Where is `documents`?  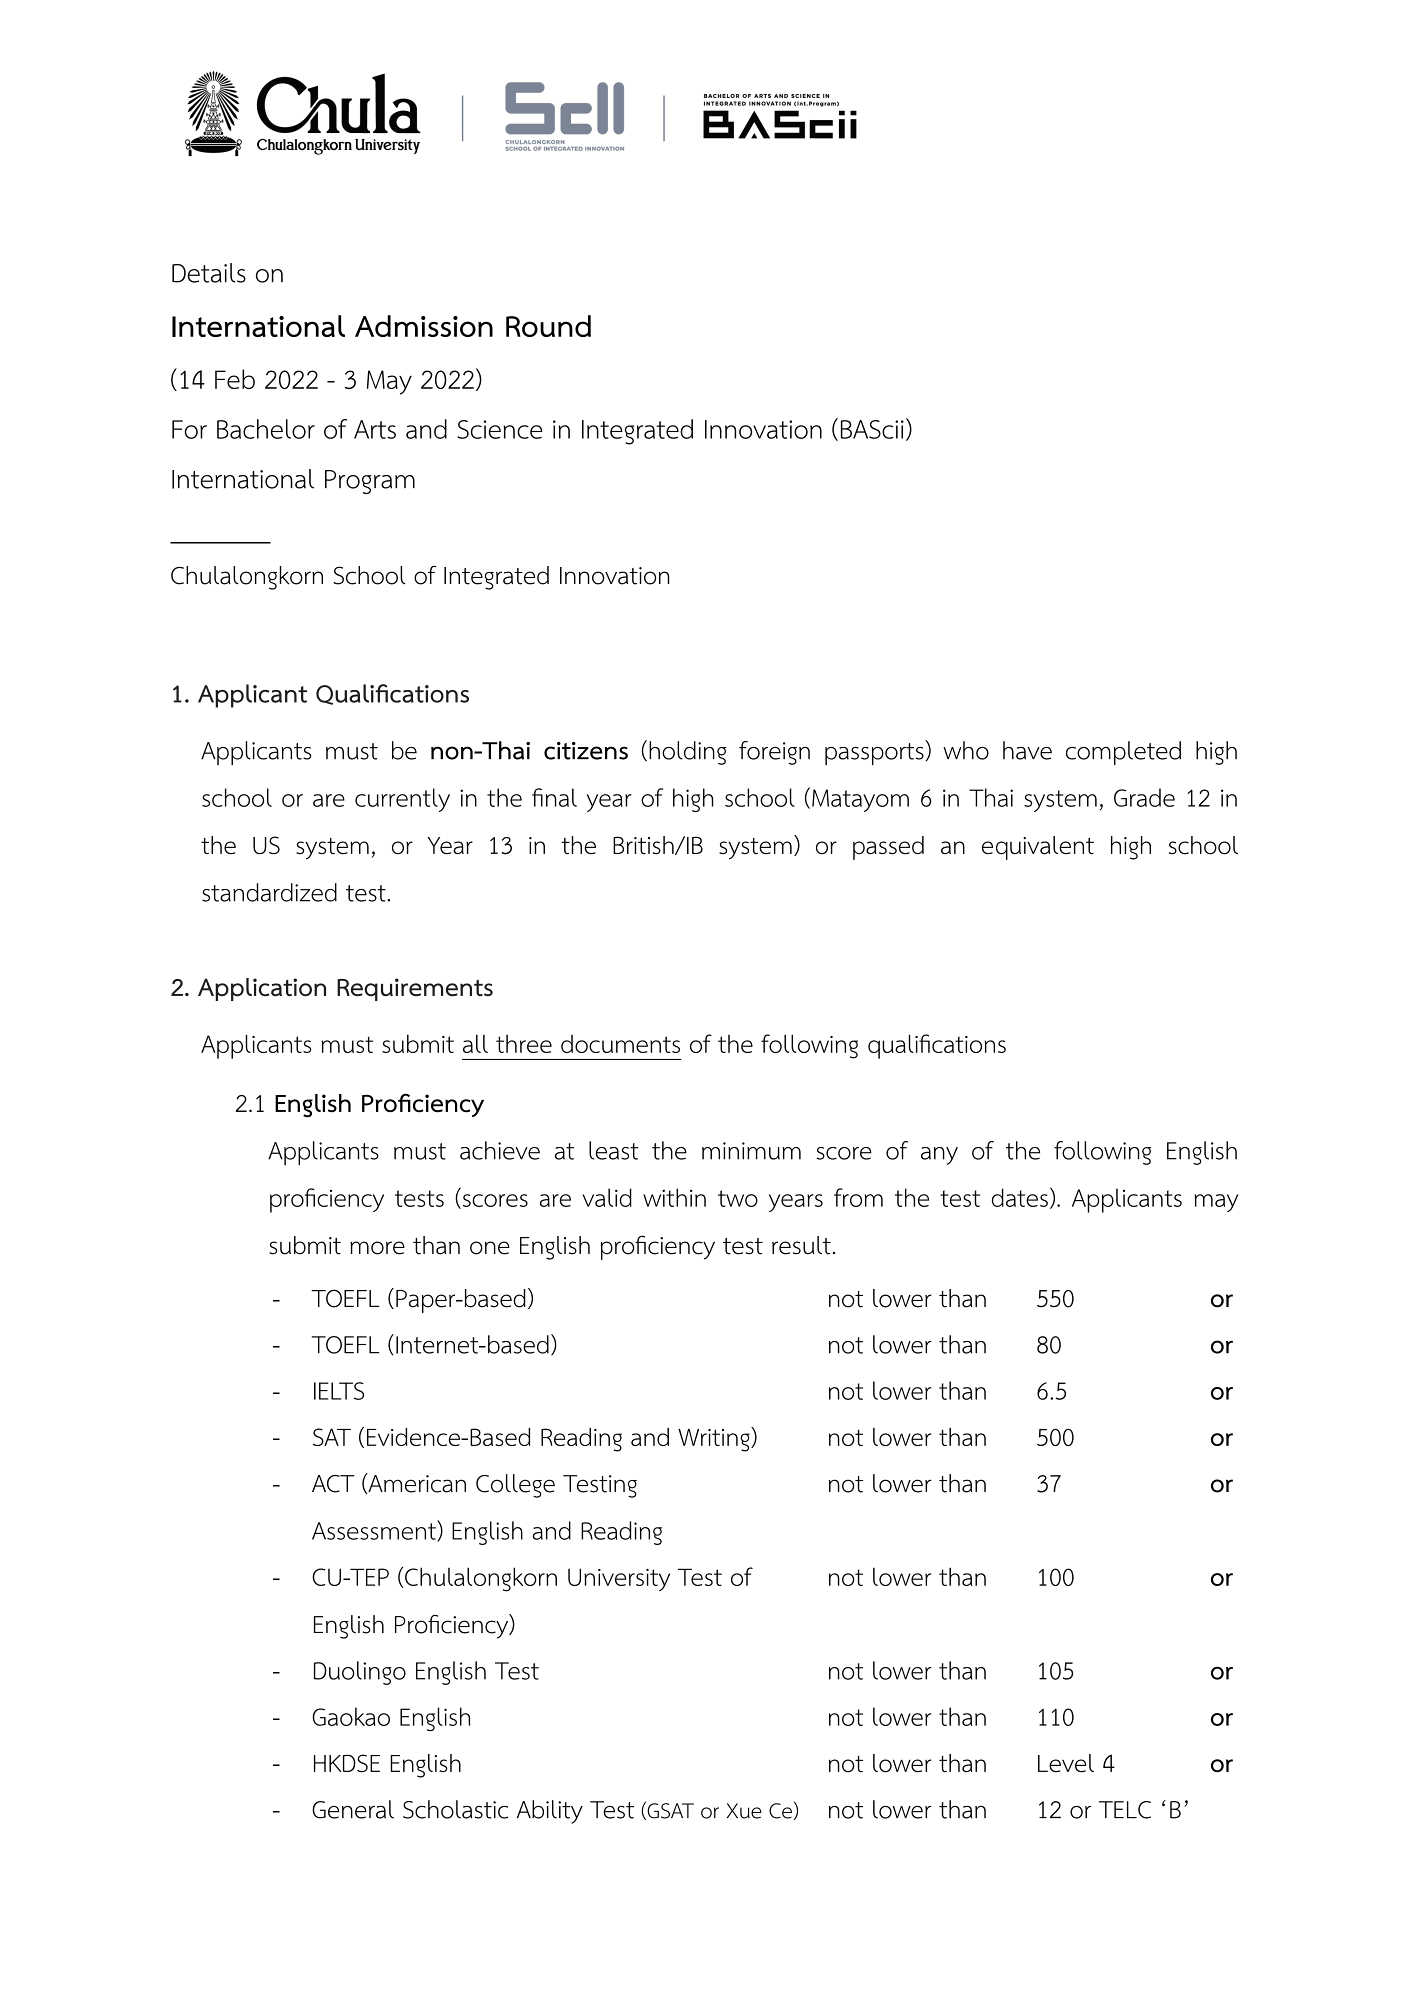
documents is located at coordinates (620, 1044).
